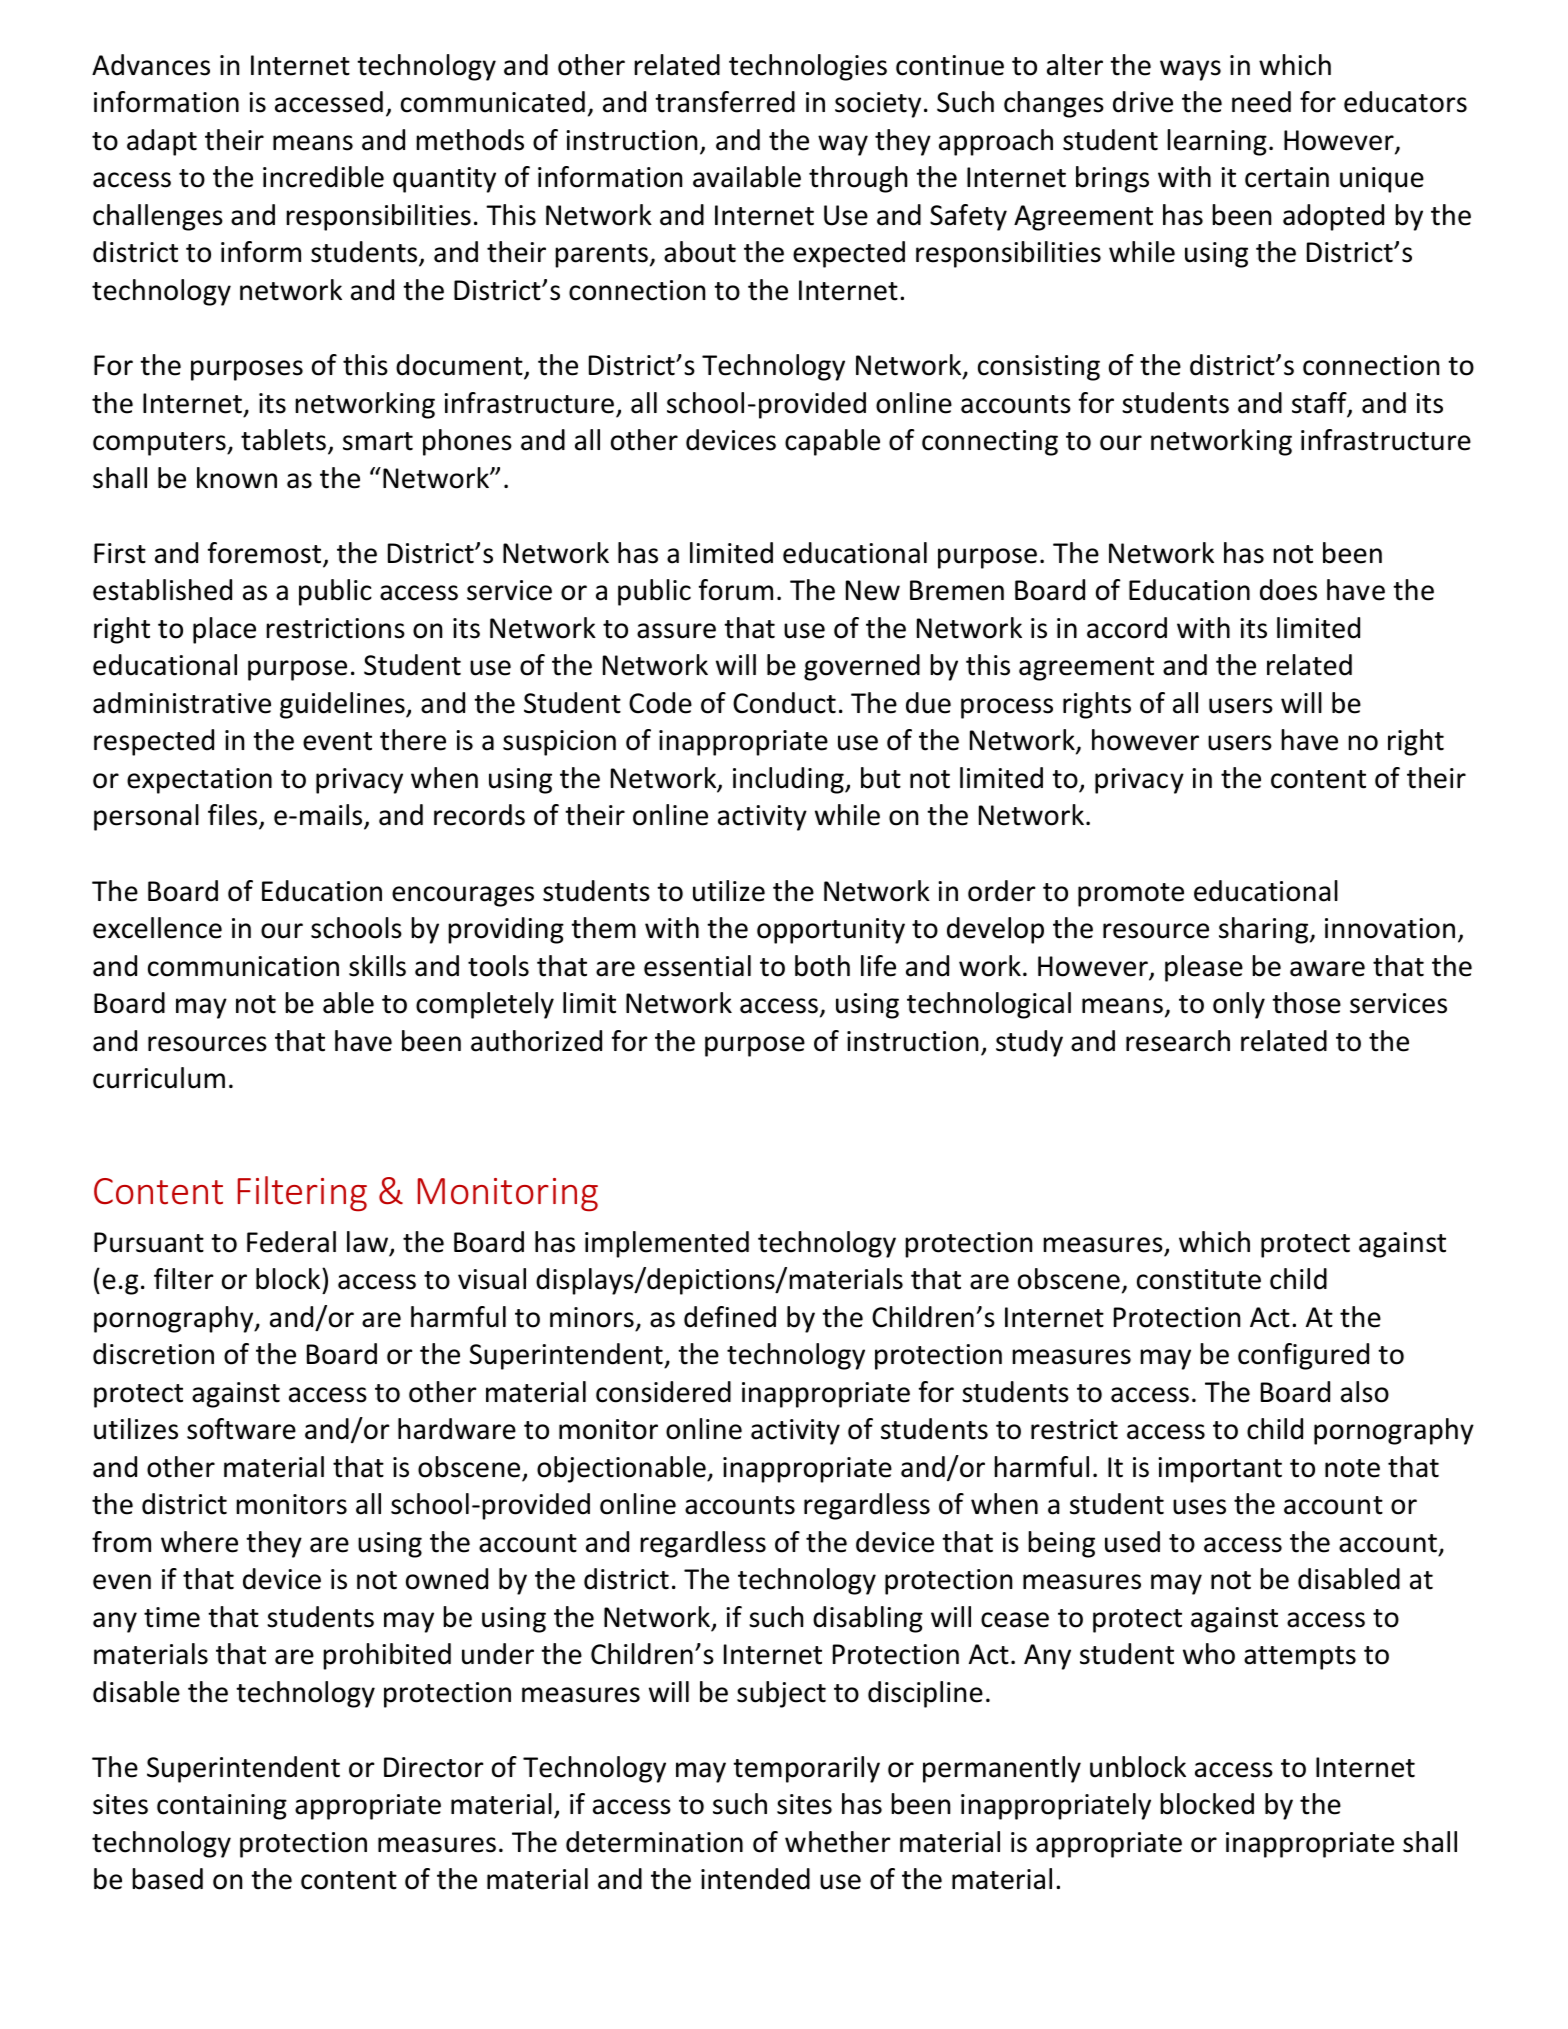 The height and width of the screenshot is (2029, 1568). Describe the element at coordinates (323, 177) in the screenshot. I see `incredible` at that location.
